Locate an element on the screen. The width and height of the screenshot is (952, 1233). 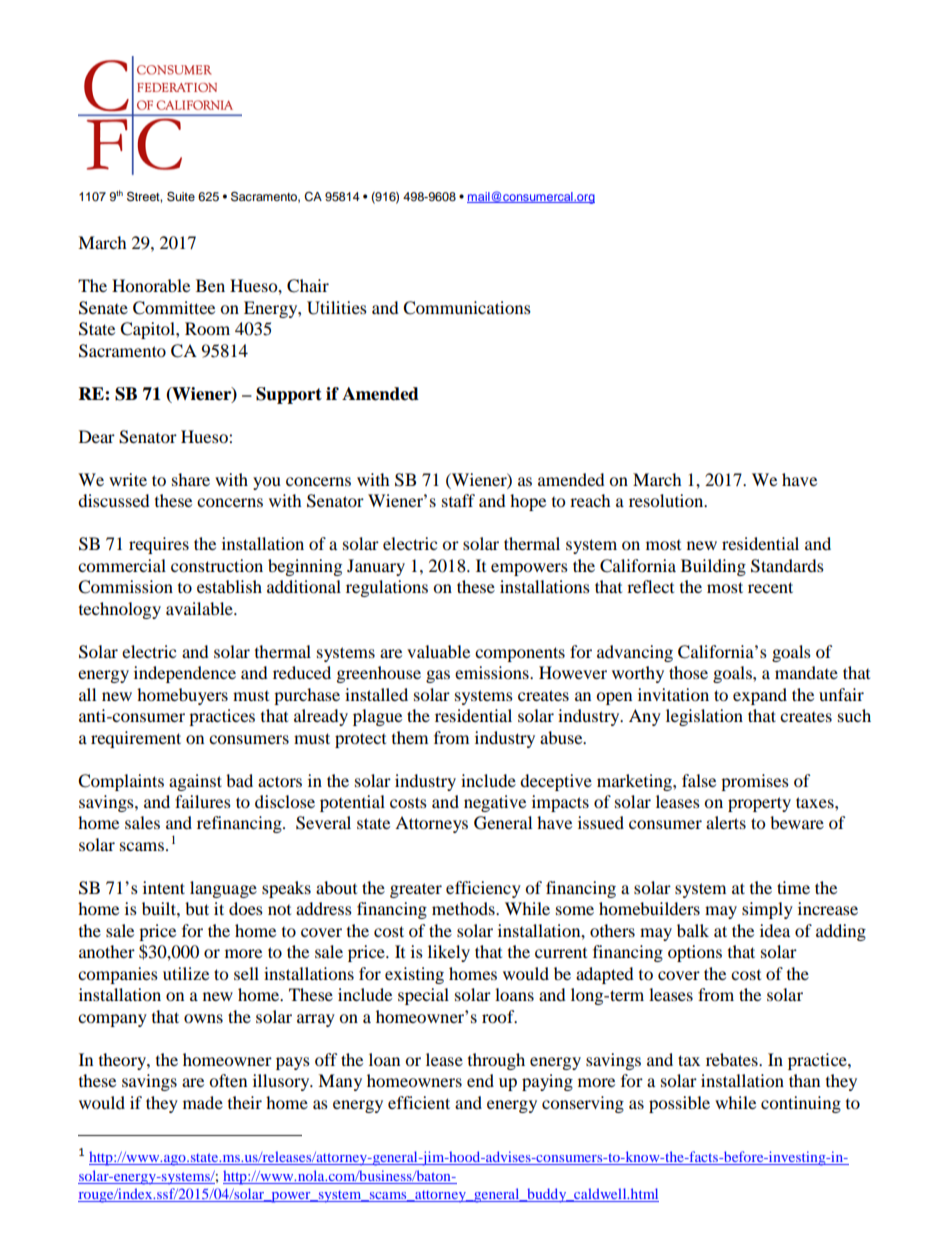
share is located at coordinates (191, 479).
